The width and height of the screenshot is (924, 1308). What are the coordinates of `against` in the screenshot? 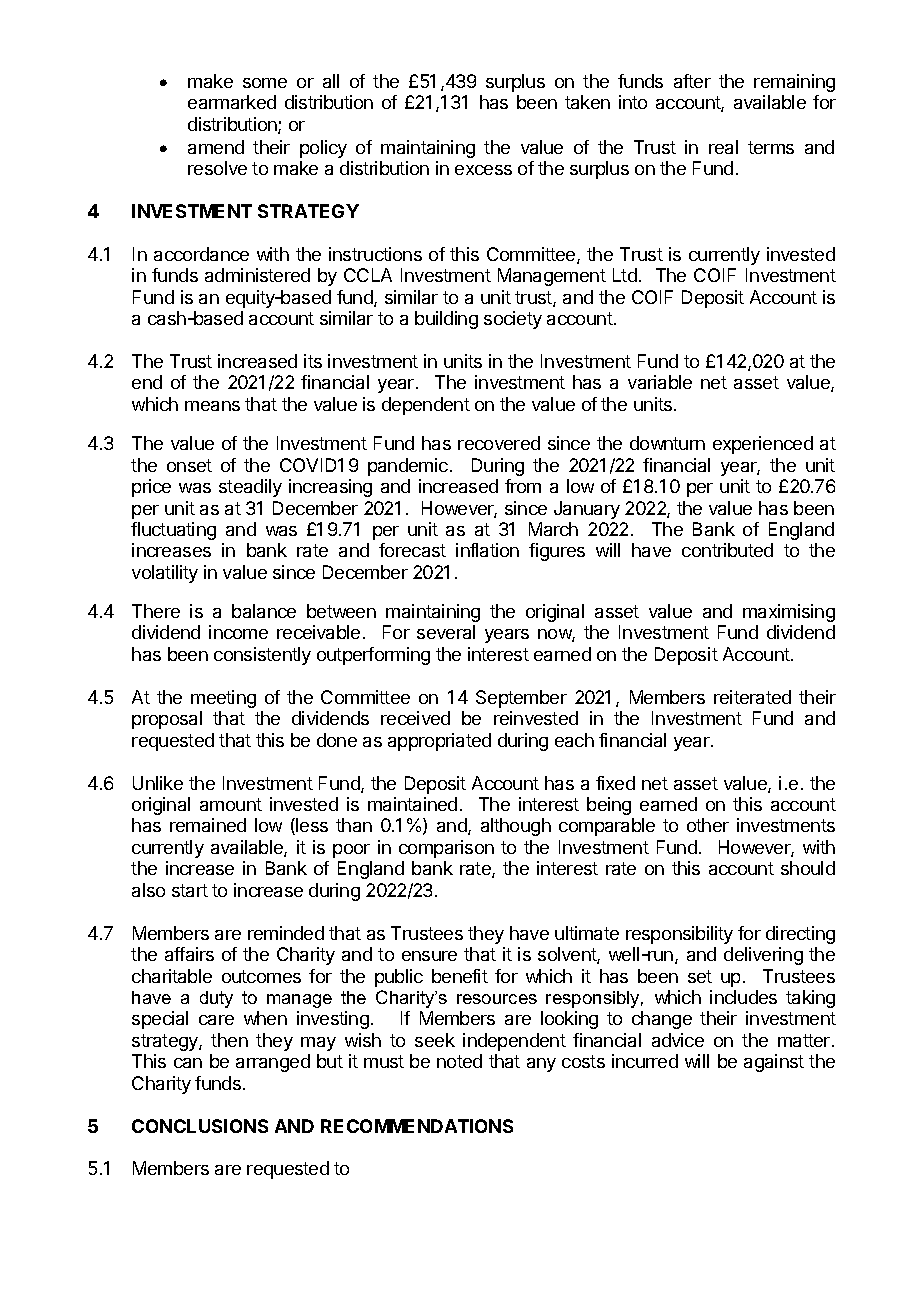 It's located at (774, 1063).
